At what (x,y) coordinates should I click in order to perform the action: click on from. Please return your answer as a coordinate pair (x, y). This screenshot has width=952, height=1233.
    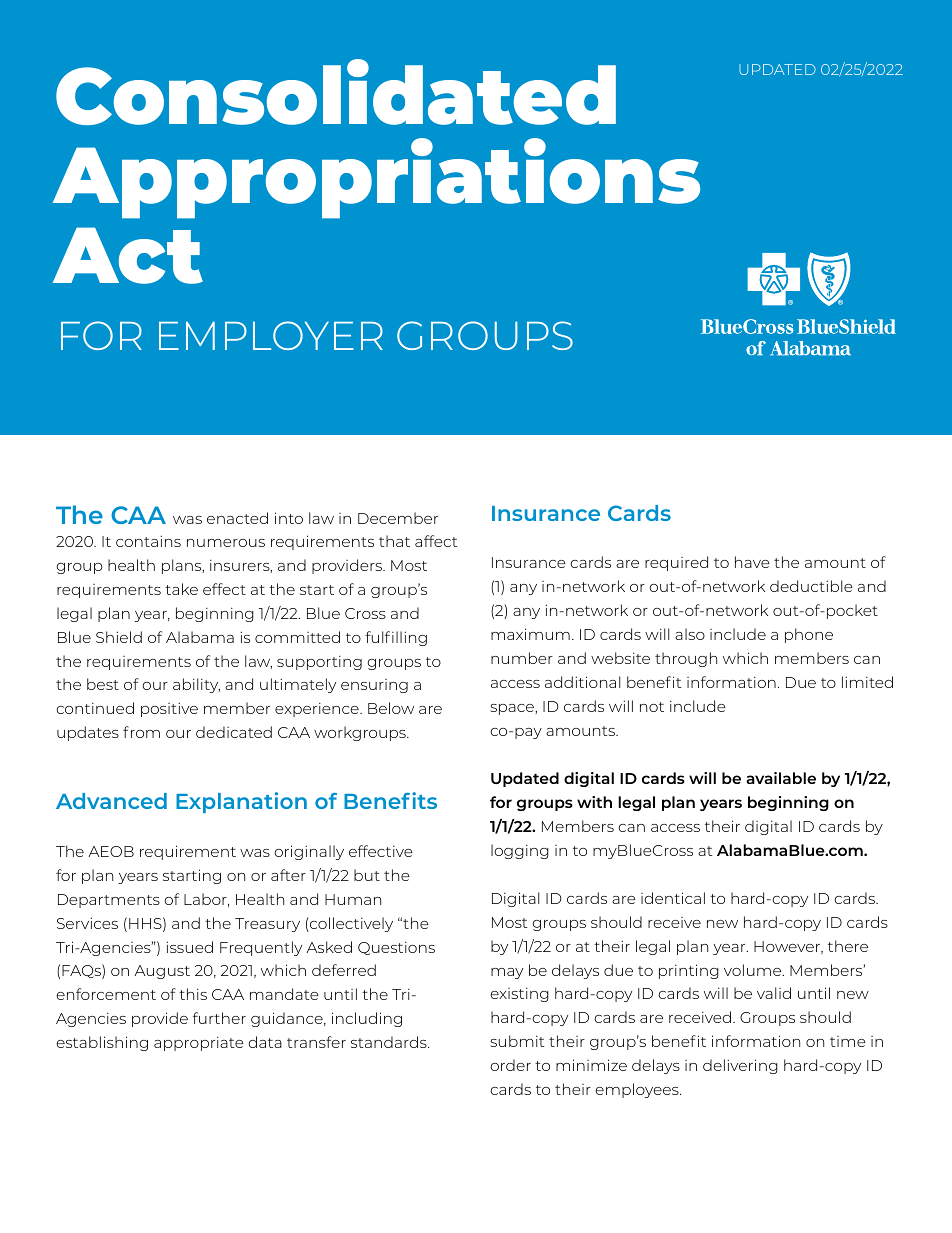
    Looking at the image, I should click on (141, 732).
